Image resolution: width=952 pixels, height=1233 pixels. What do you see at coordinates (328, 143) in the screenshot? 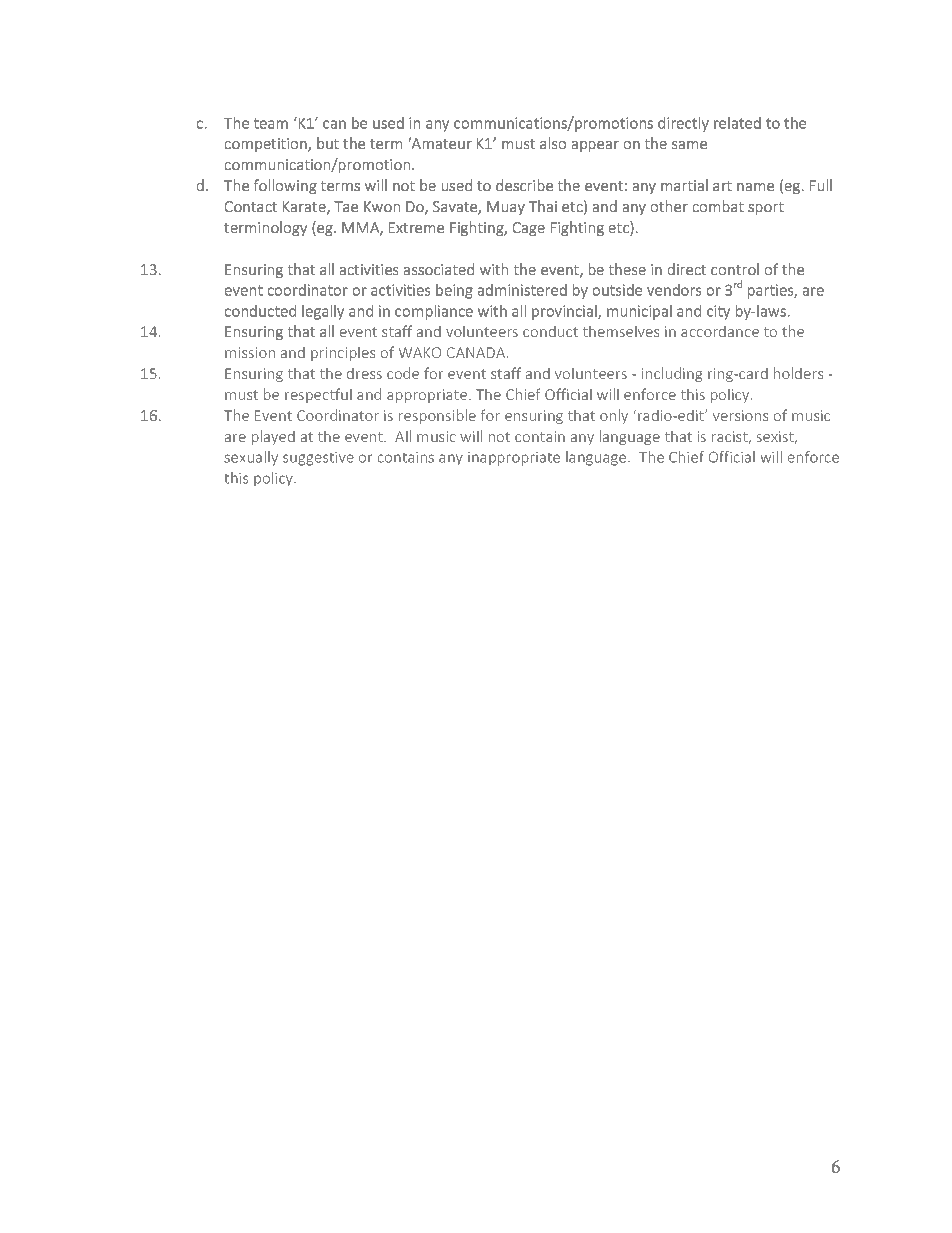
I see `but` at bounding box center [328, 143].
